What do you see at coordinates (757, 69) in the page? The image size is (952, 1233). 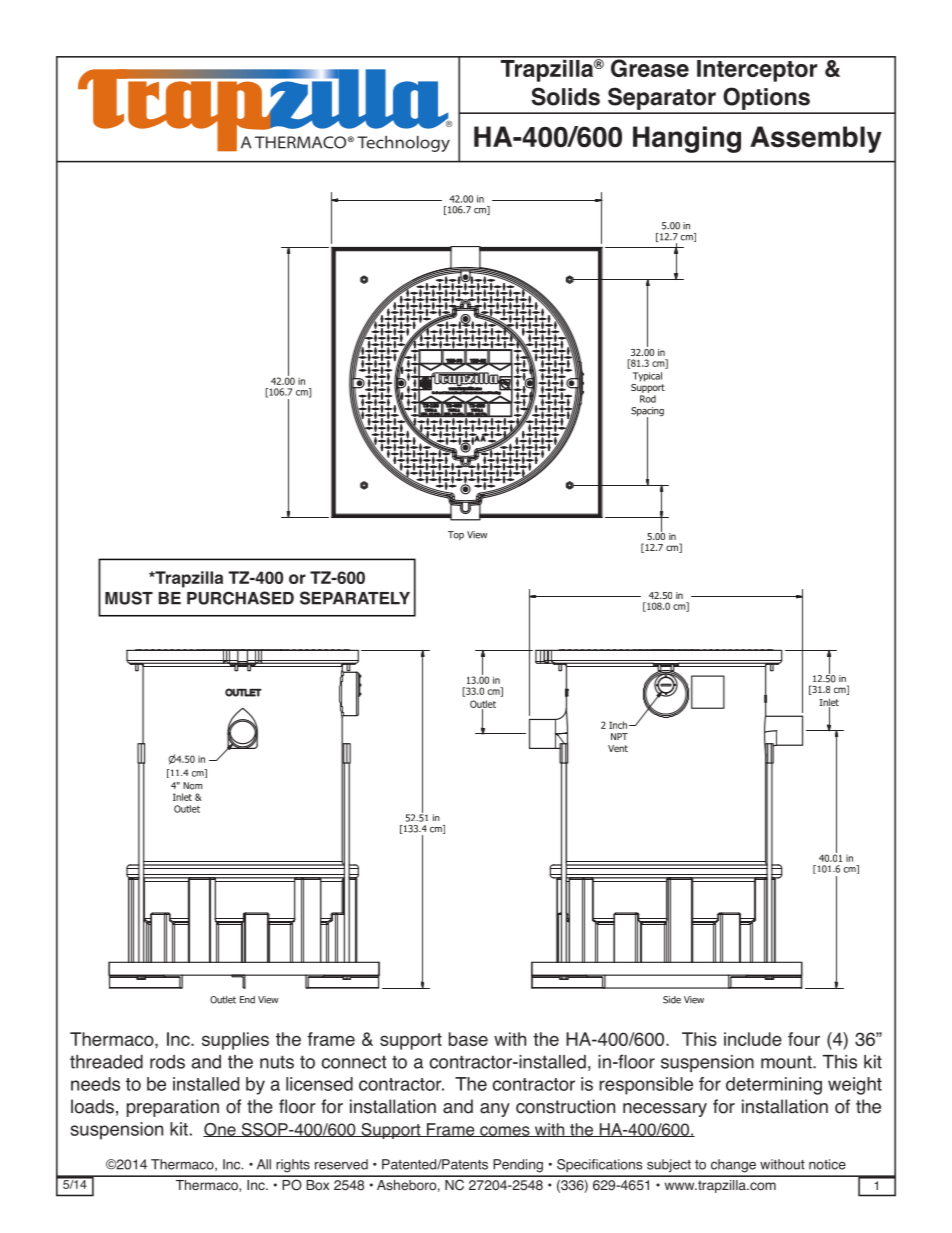 I see `Interceptor` at bounding box center [757, 69].
